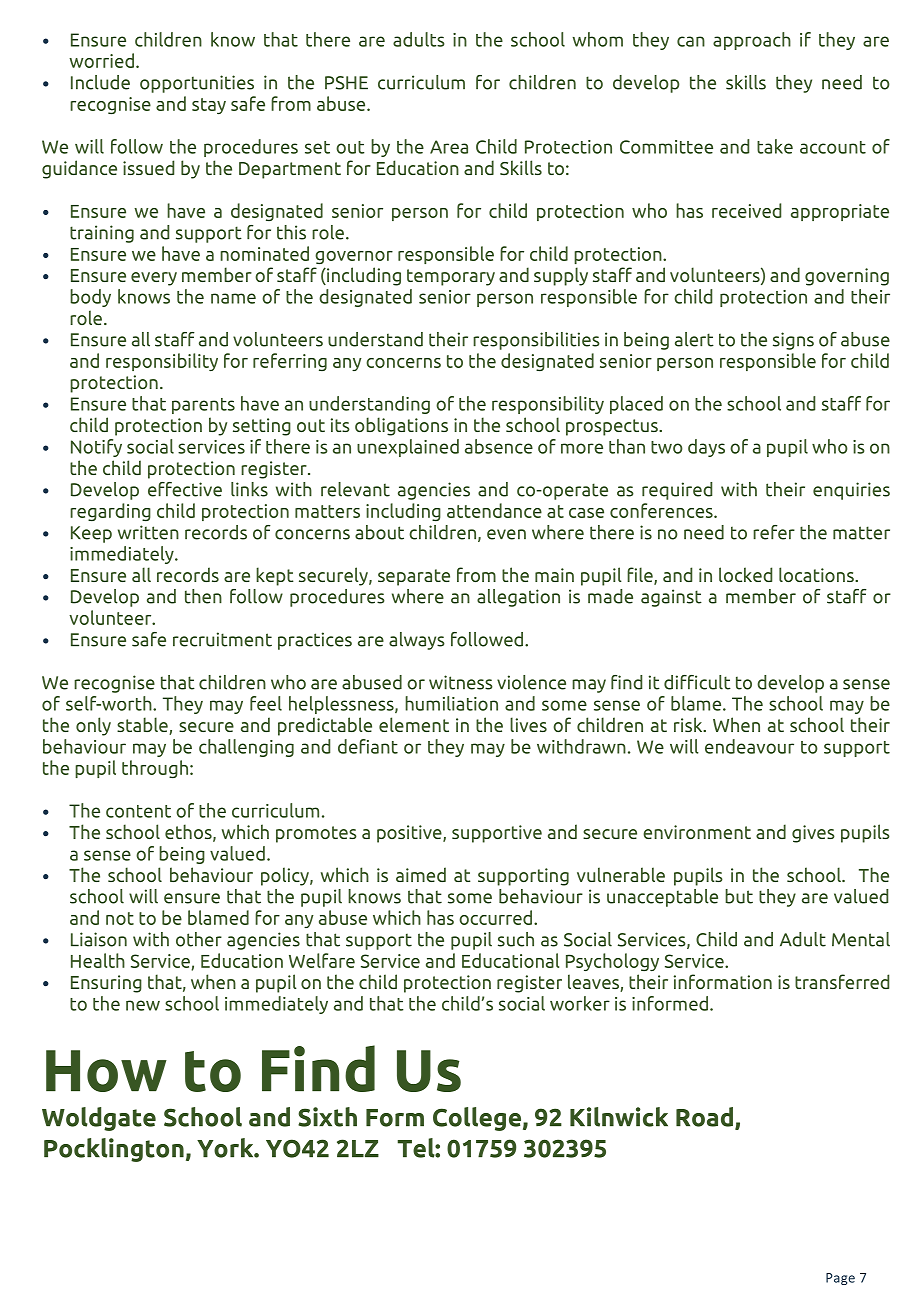 This screenshot has height=1308, width=924. I want to click on such, so click(516, 939).
